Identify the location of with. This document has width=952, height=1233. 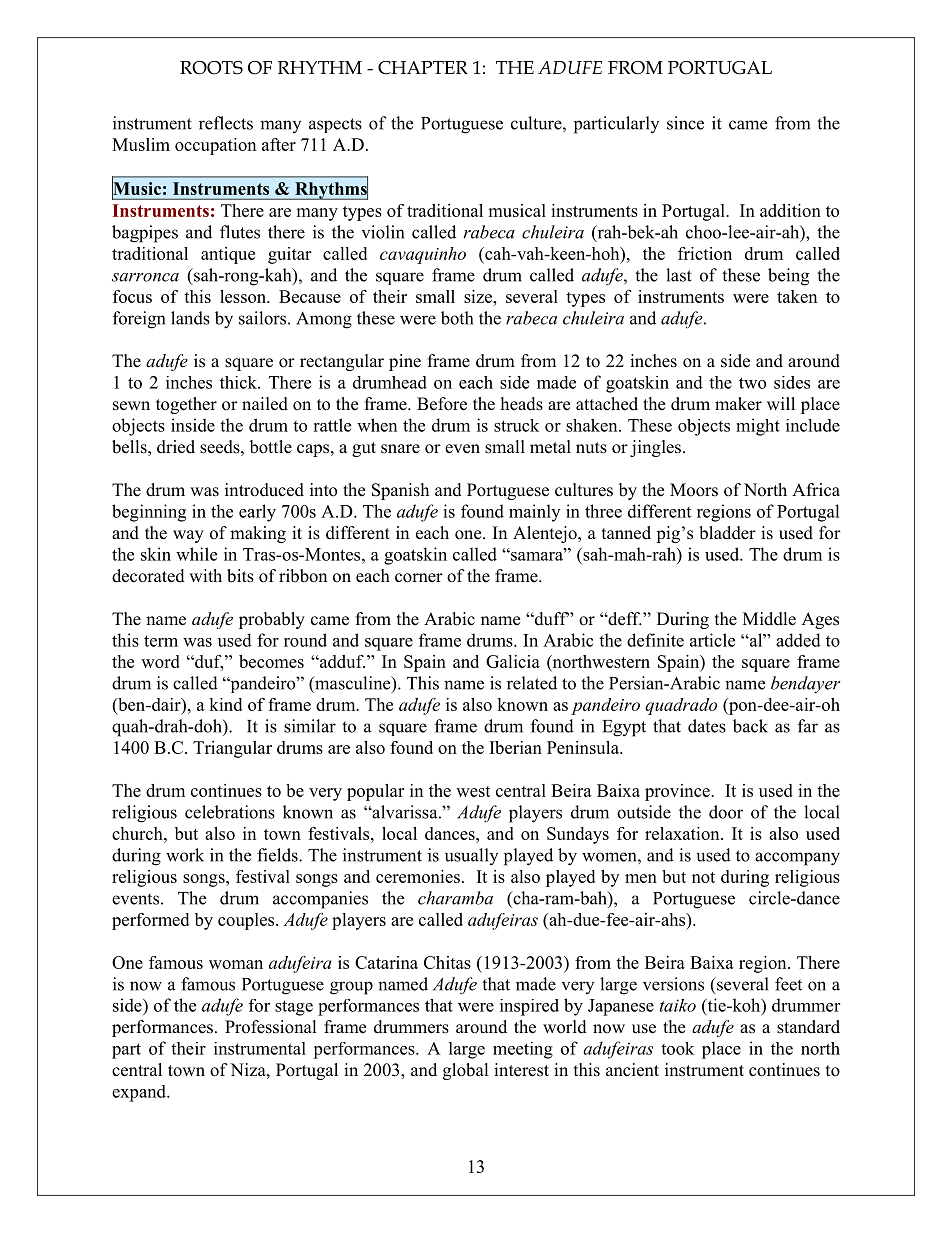
(205, 575).
